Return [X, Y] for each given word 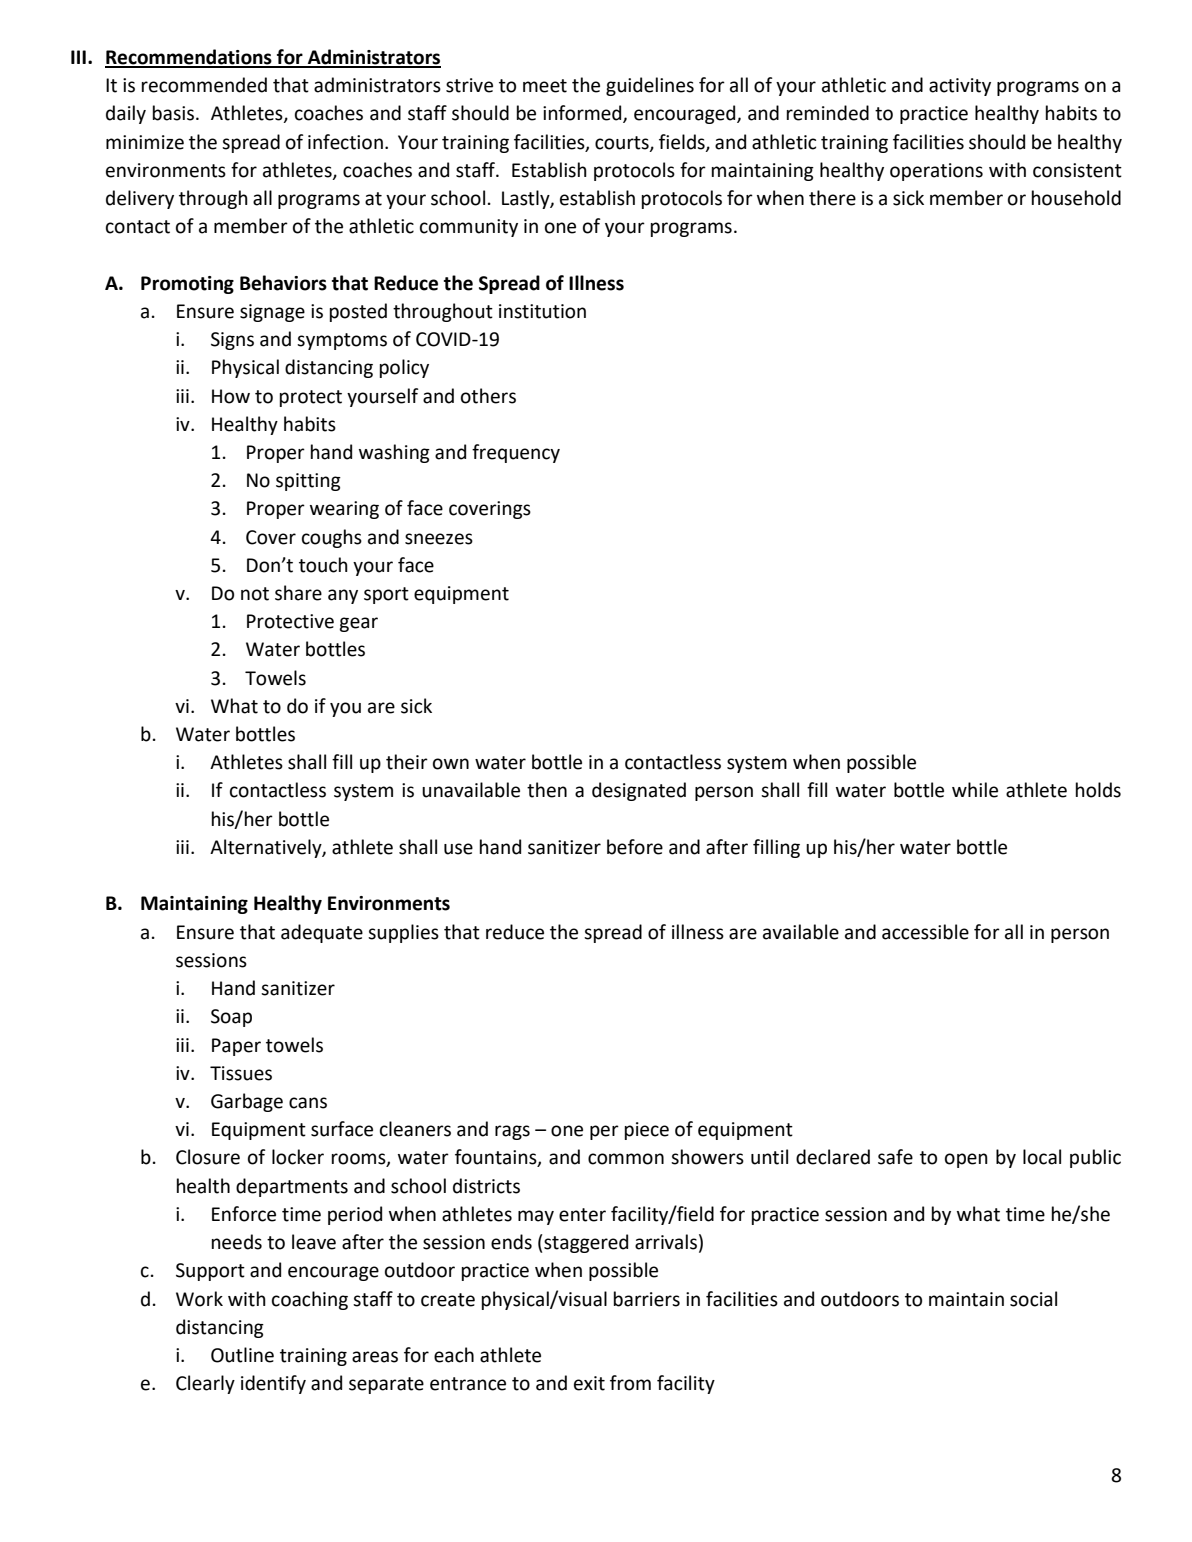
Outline [242, 1355]
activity [960, 87]
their [407, 762]
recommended [204, 85]
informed [583, 114]
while [975, 790]
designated [639, 791]
